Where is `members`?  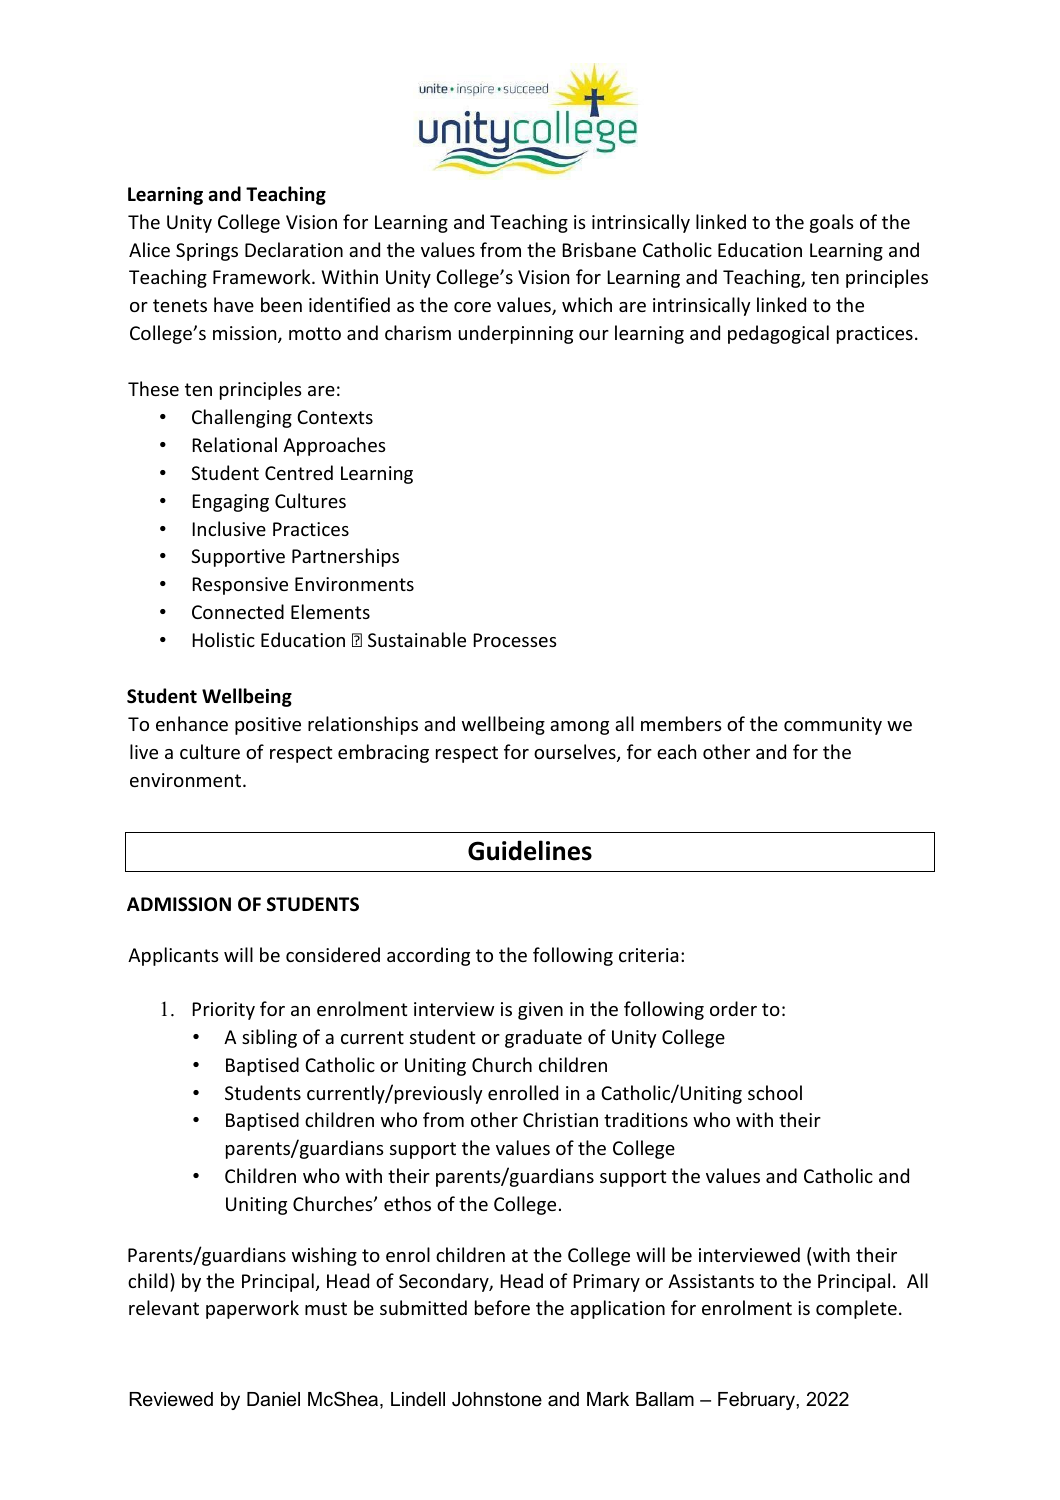
members is located at coordinates (681, 723).
